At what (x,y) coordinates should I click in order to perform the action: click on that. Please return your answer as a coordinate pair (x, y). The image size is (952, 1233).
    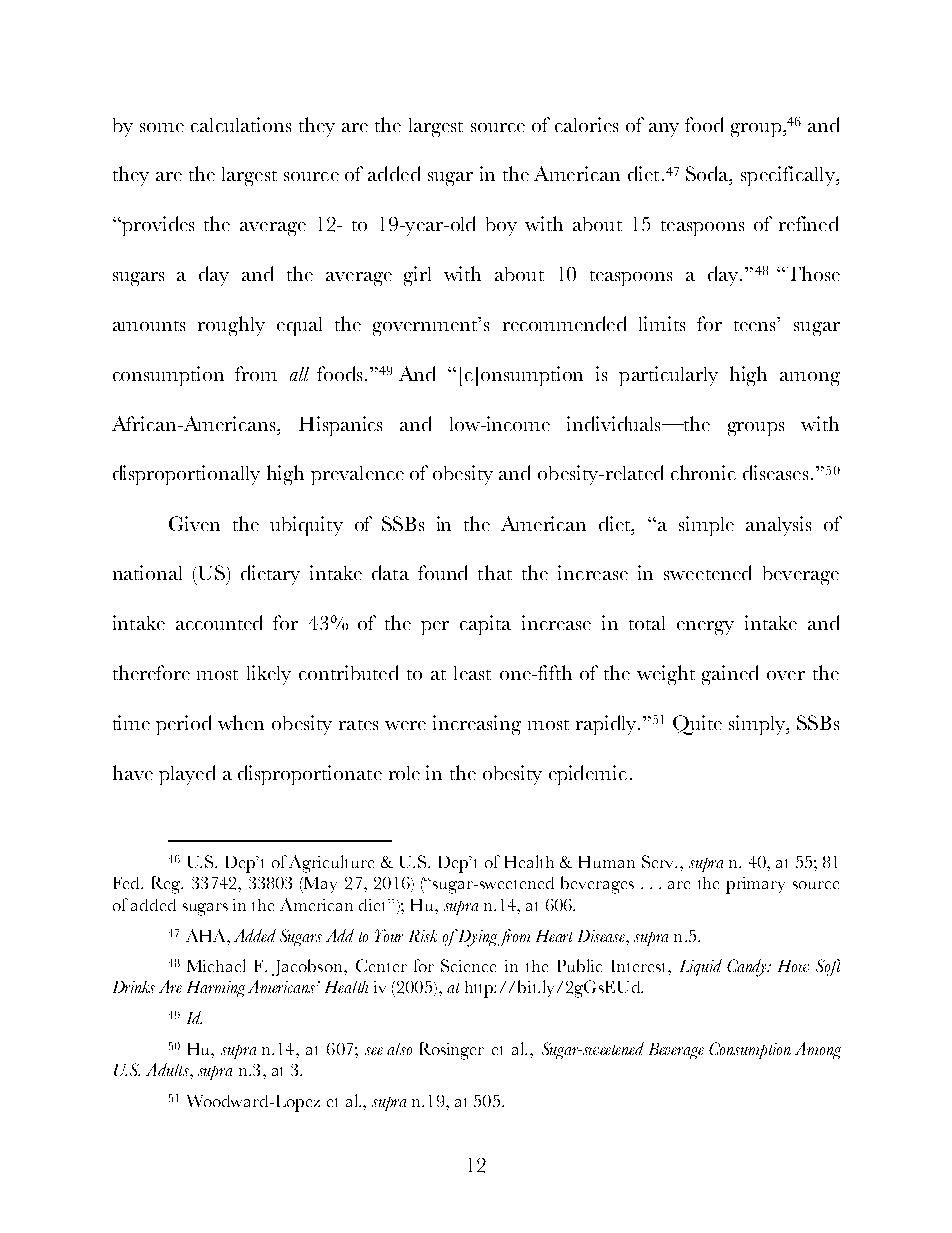
    Looking at the image, I should click on (495, 572).
